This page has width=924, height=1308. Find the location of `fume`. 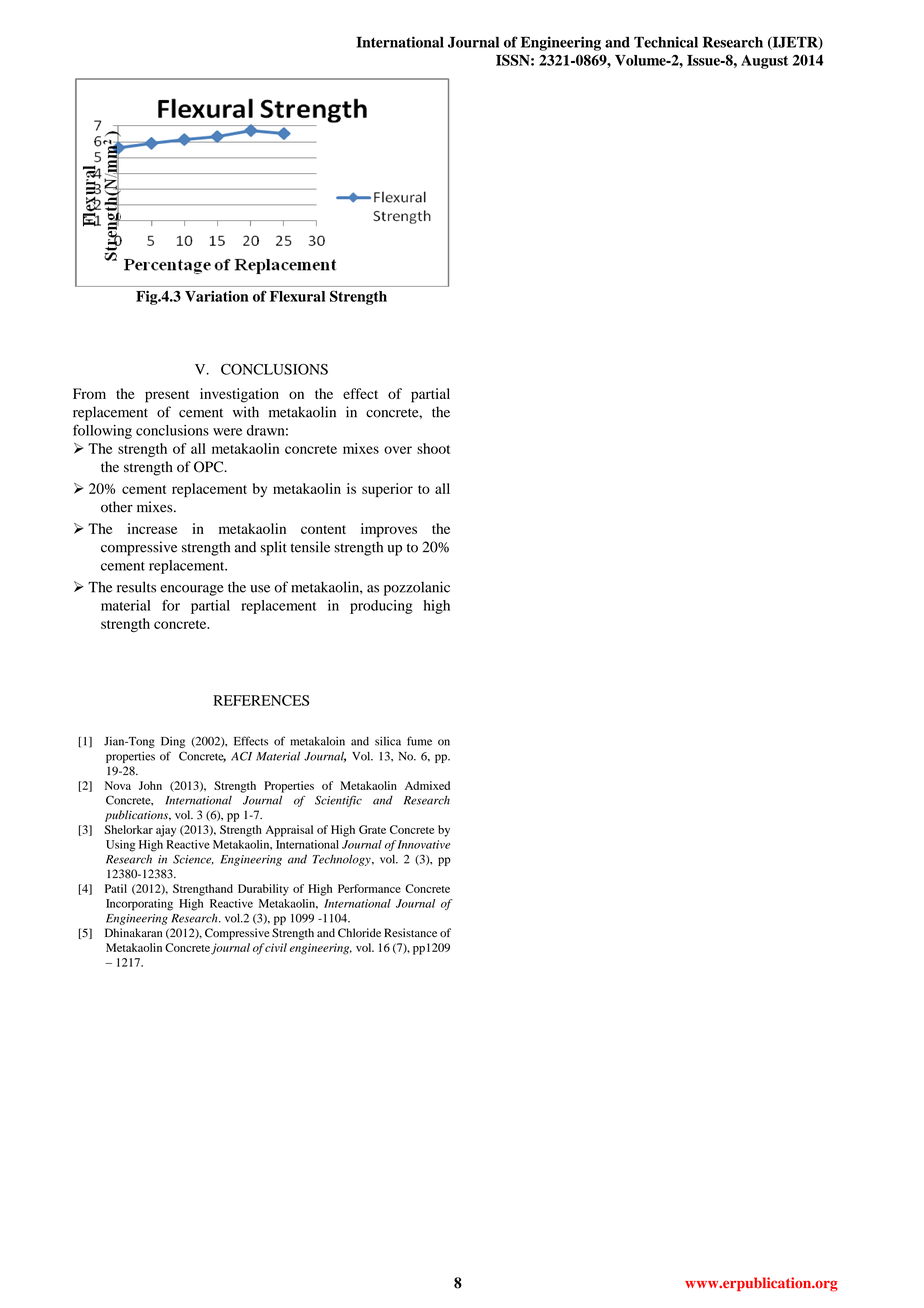

fume is located at coordinates (419, 741).
